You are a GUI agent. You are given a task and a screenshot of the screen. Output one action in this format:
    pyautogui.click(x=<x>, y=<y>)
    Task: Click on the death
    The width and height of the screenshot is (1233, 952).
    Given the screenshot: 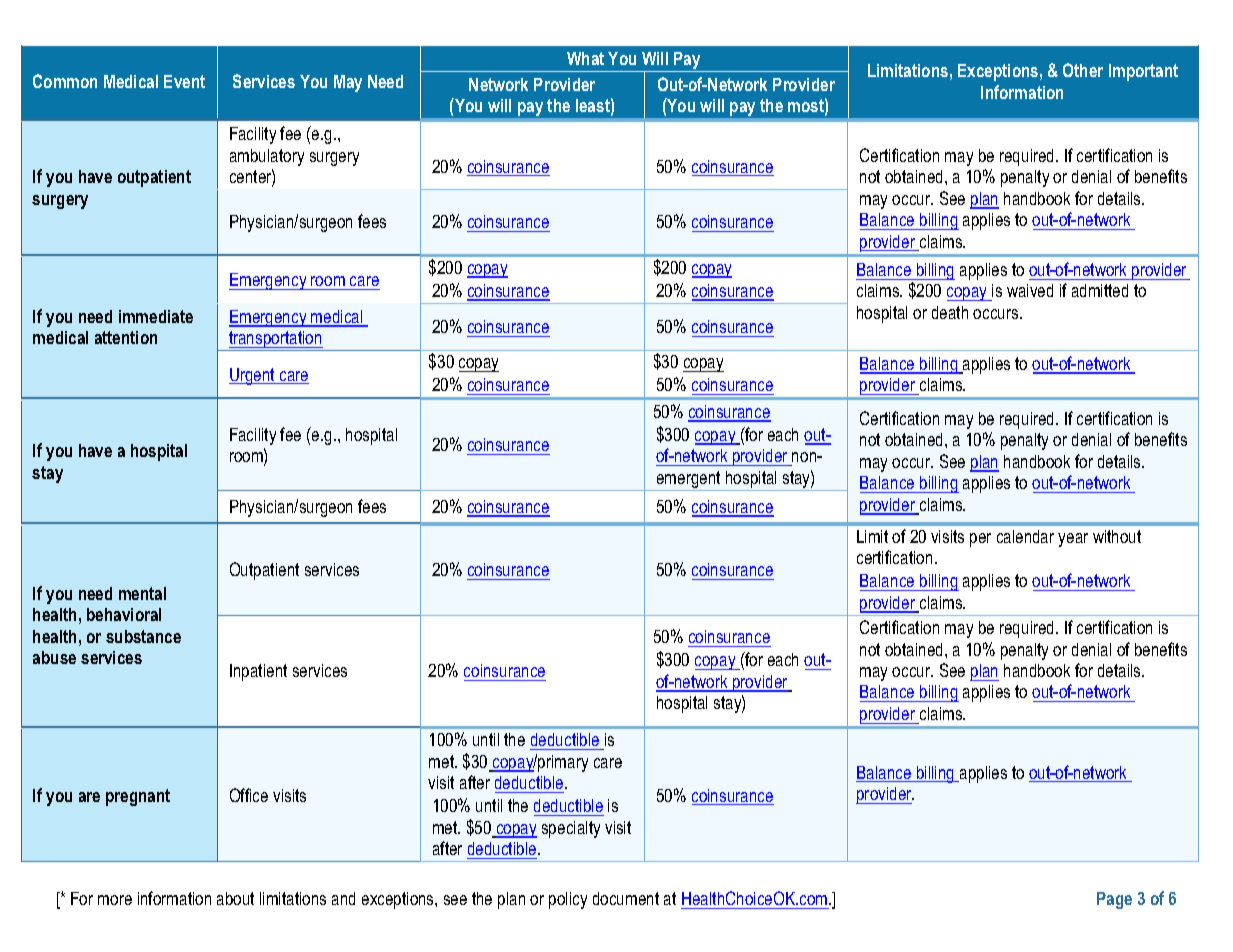 What is the action you would take?
    pyautogui.click(x=950, y=312)
